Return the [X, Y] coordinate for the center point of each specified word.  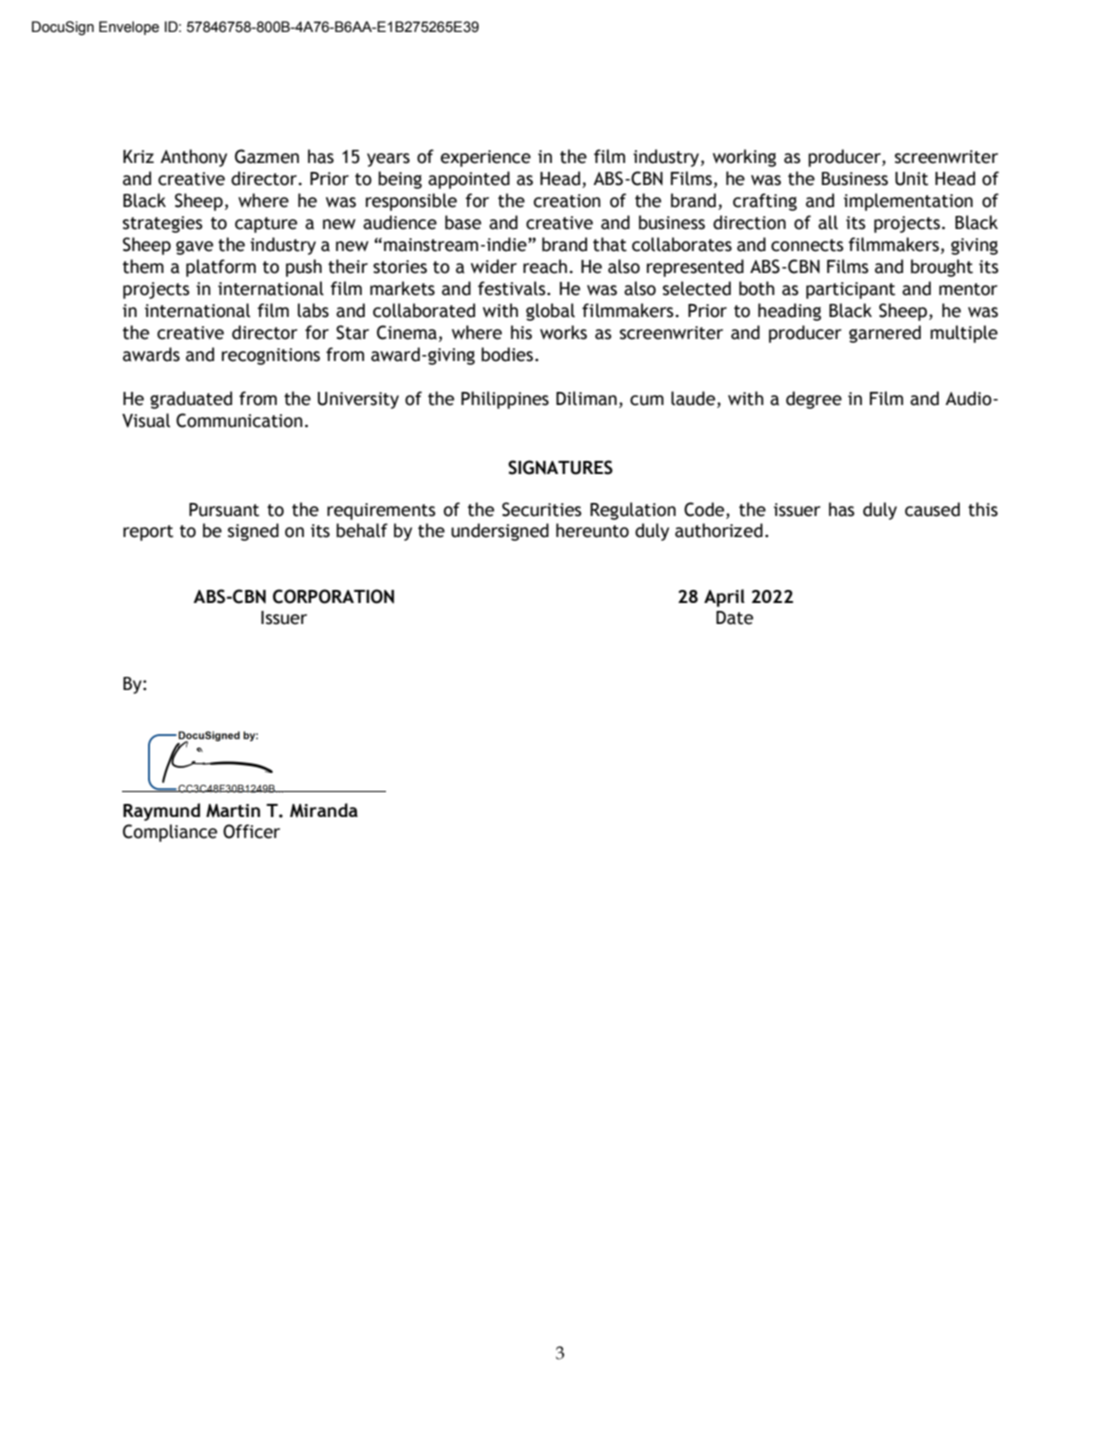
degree [814, 400]
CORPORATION [333, 596]
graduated [191, 400]
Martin [233, 811]
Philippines [505, 400]
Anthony [193, 158]
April [724, 598]
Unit [911, 179]
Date [734, 618]
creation [567, 201]
